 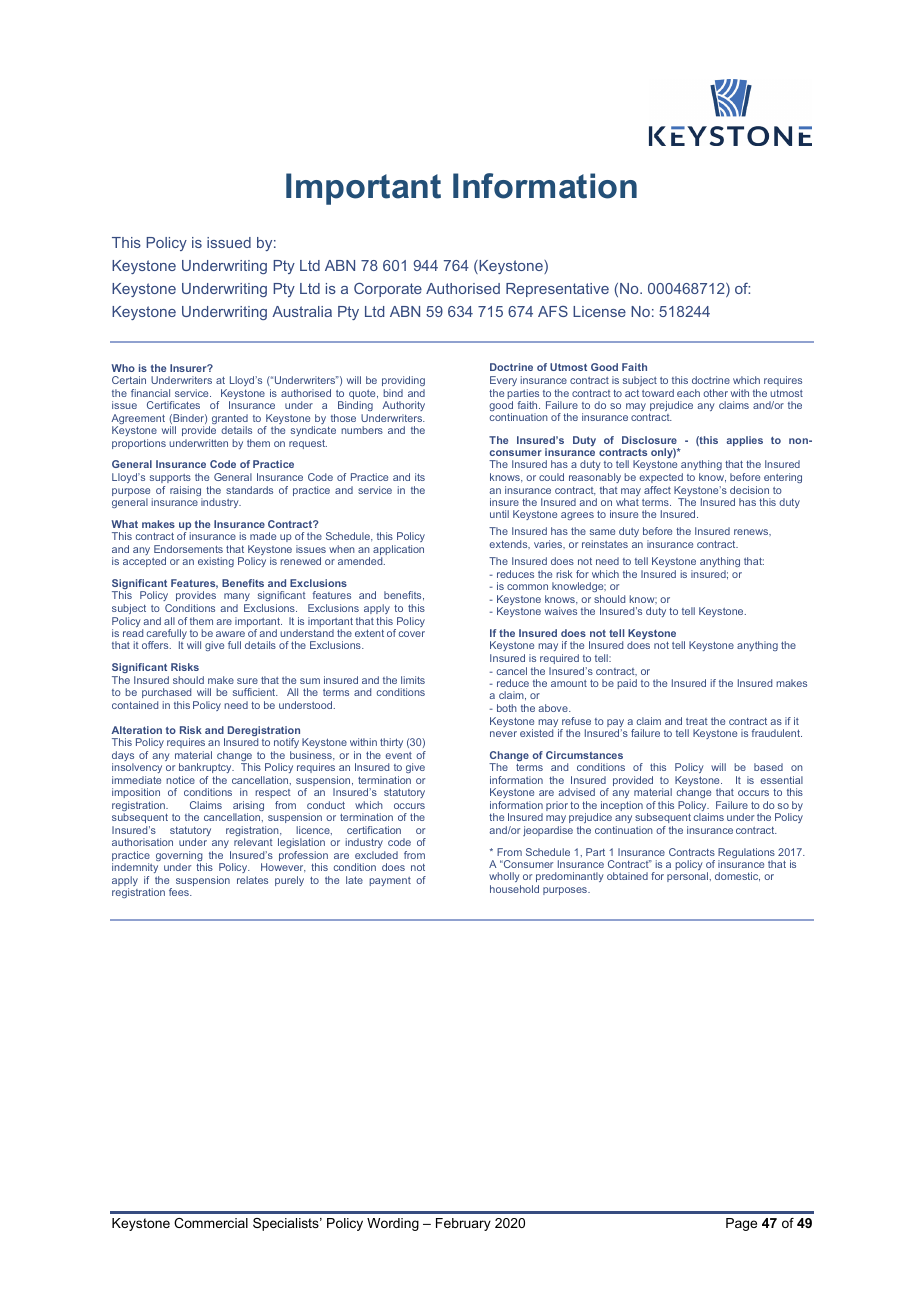 I want to click on until, so click(x=499, y=514).
